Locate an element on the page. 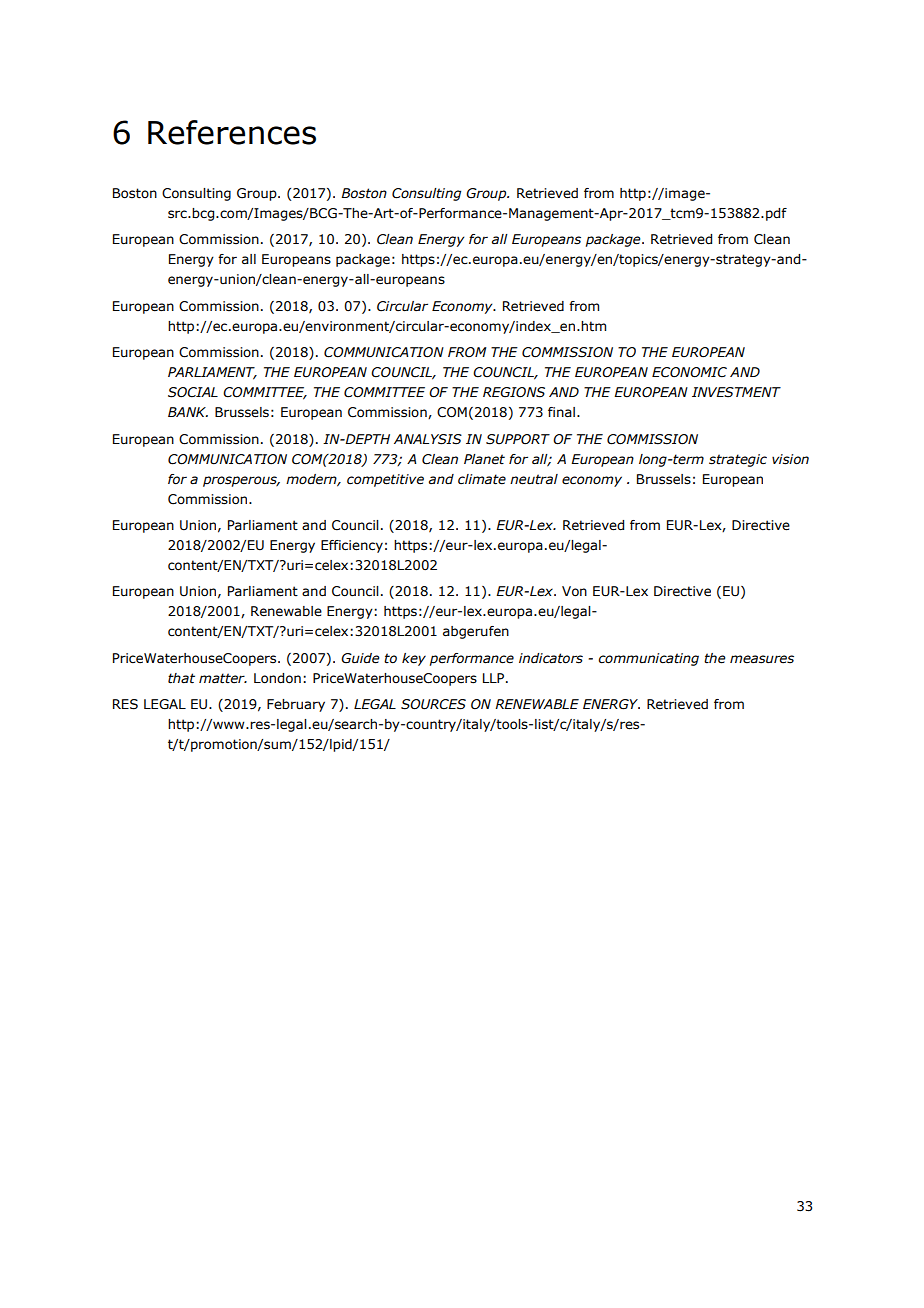 The image size is (924, 1308). REGIONS is located at coordinates (514, 392).
